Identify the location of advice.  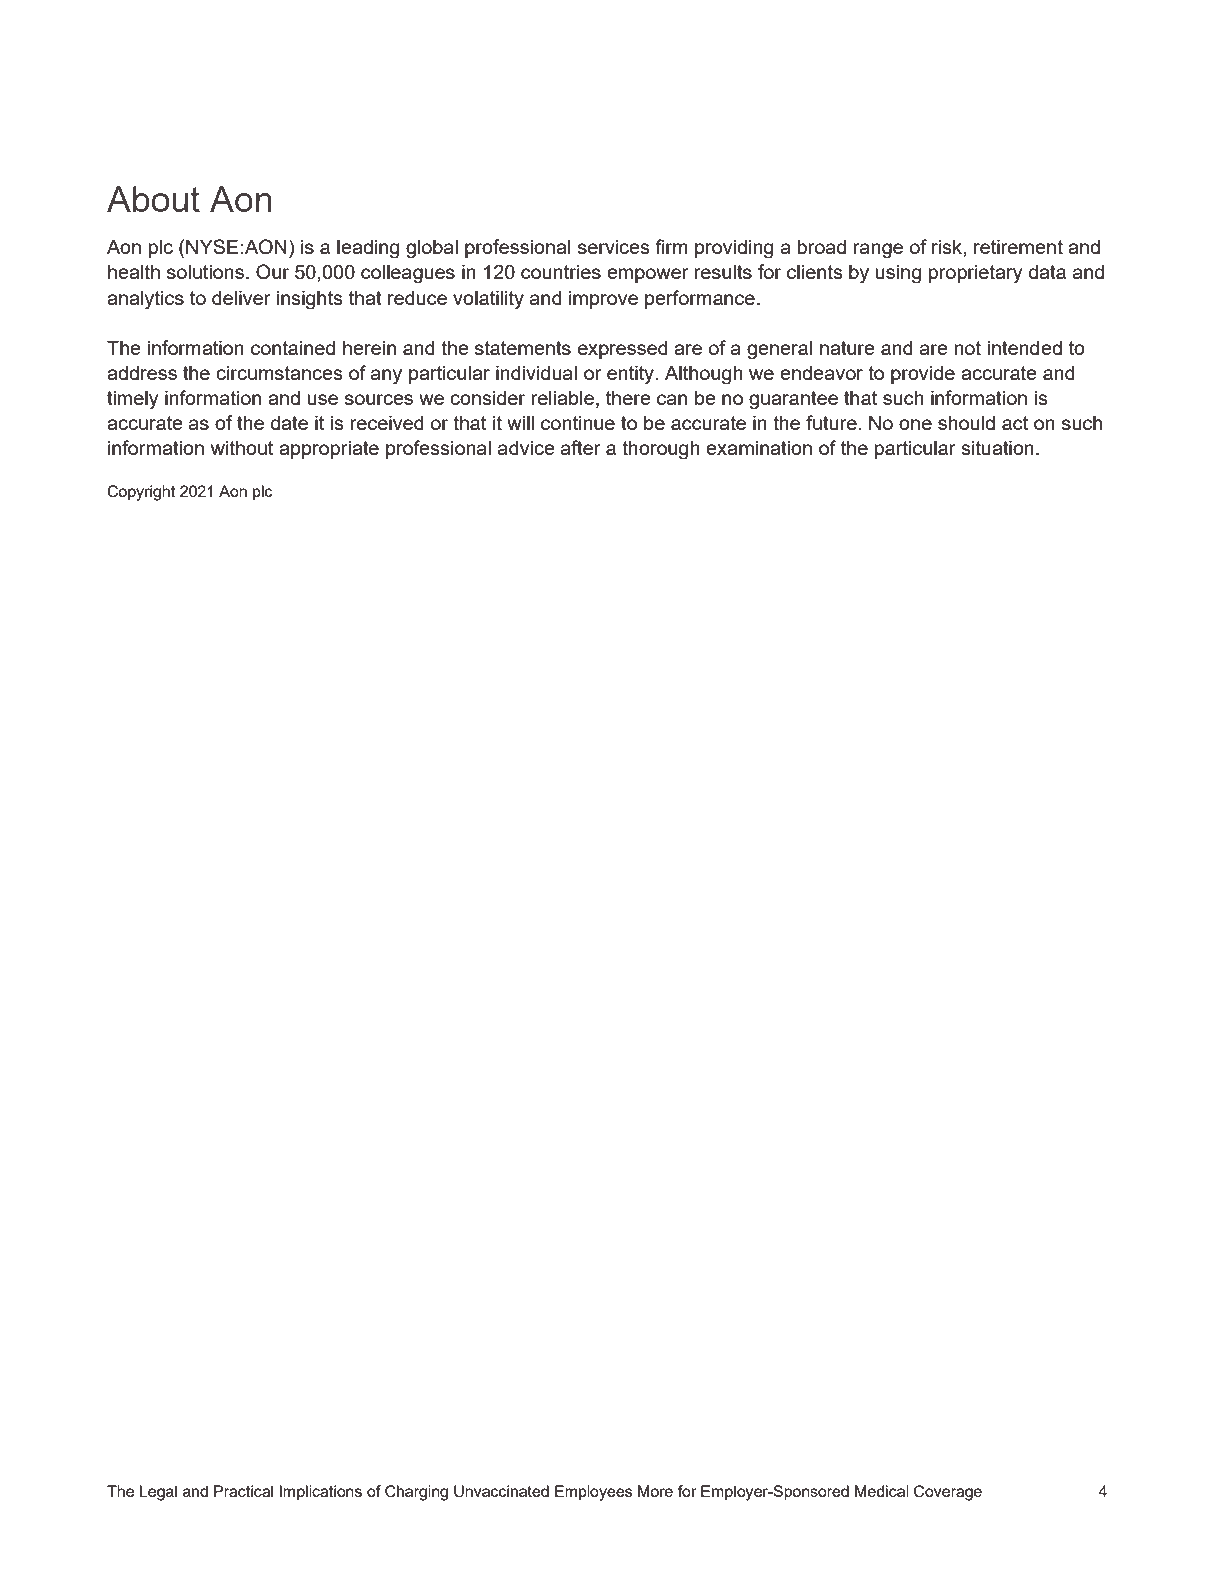
(526, 447).
